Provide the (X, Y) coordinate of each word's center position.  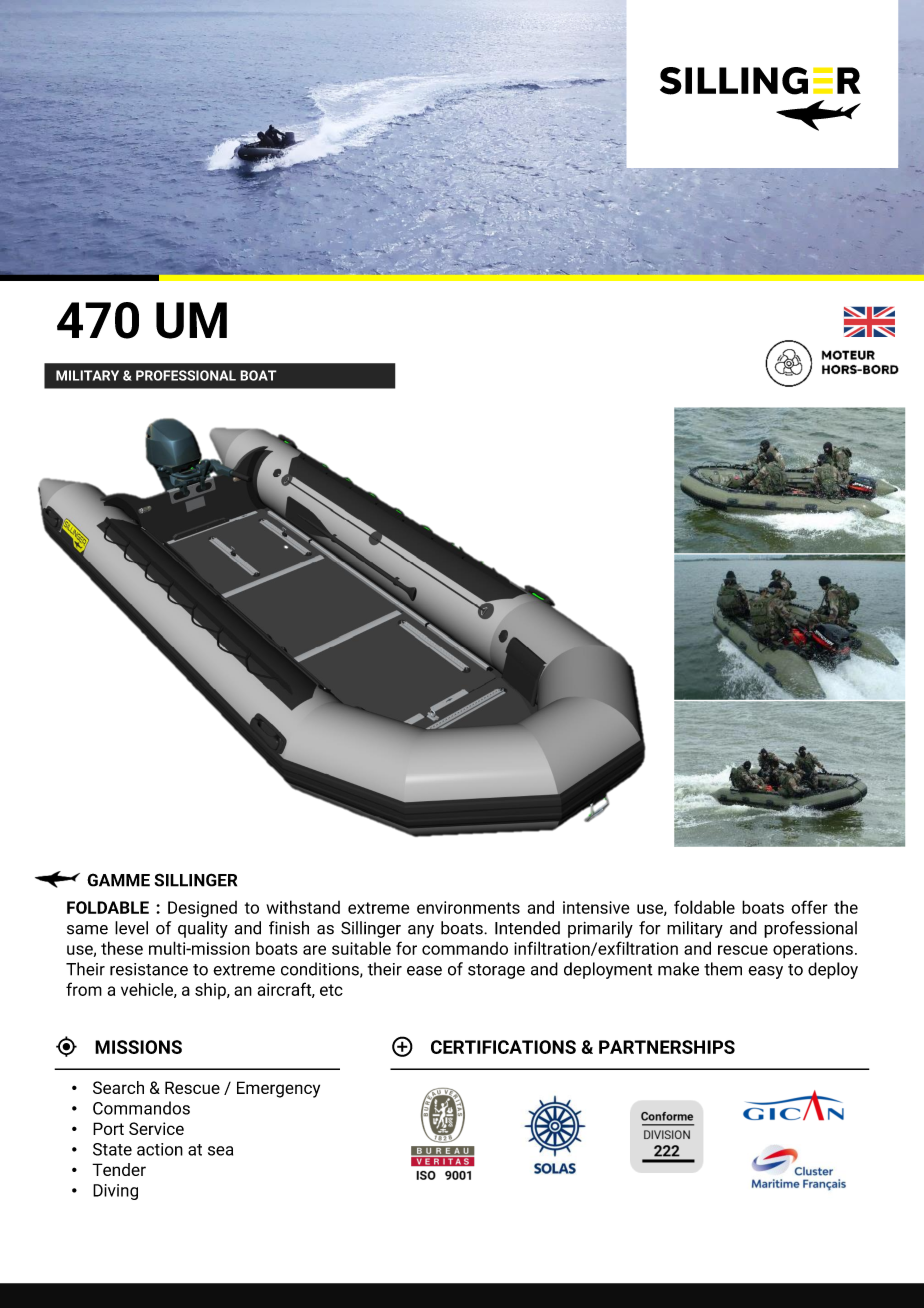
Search (118, 1087)
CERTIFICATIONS (503, 1047)
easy (765, 972)
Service (156, 1128)
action (160, 1149)
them (723, 969)
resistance (149, 969)
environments (468, 907)
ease (424, 971)
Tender (119, 1169)
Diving (115, 1192)
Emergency (278, 1089)
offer (809, 907)
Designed (202, 909)
